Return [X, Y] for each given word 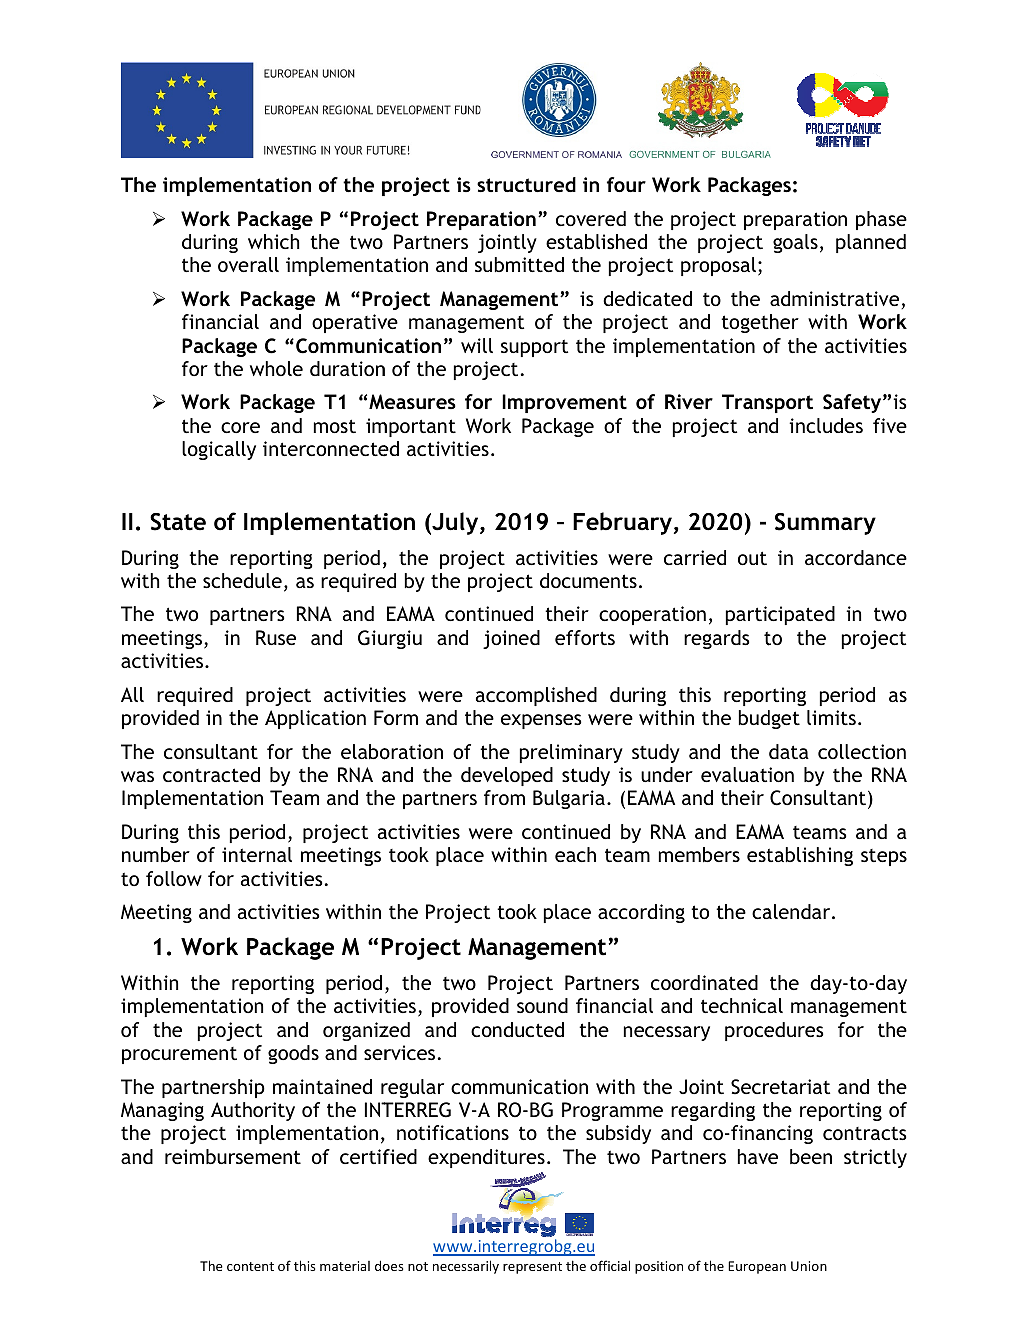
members [699, 854]
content [250, 1266]
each [575, 854]
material [345, 1266]
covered [591, 218]
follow [174, 878]
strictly [875, 1158]
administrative [836, 300]
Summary [825, 524]
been [811, 1156]
